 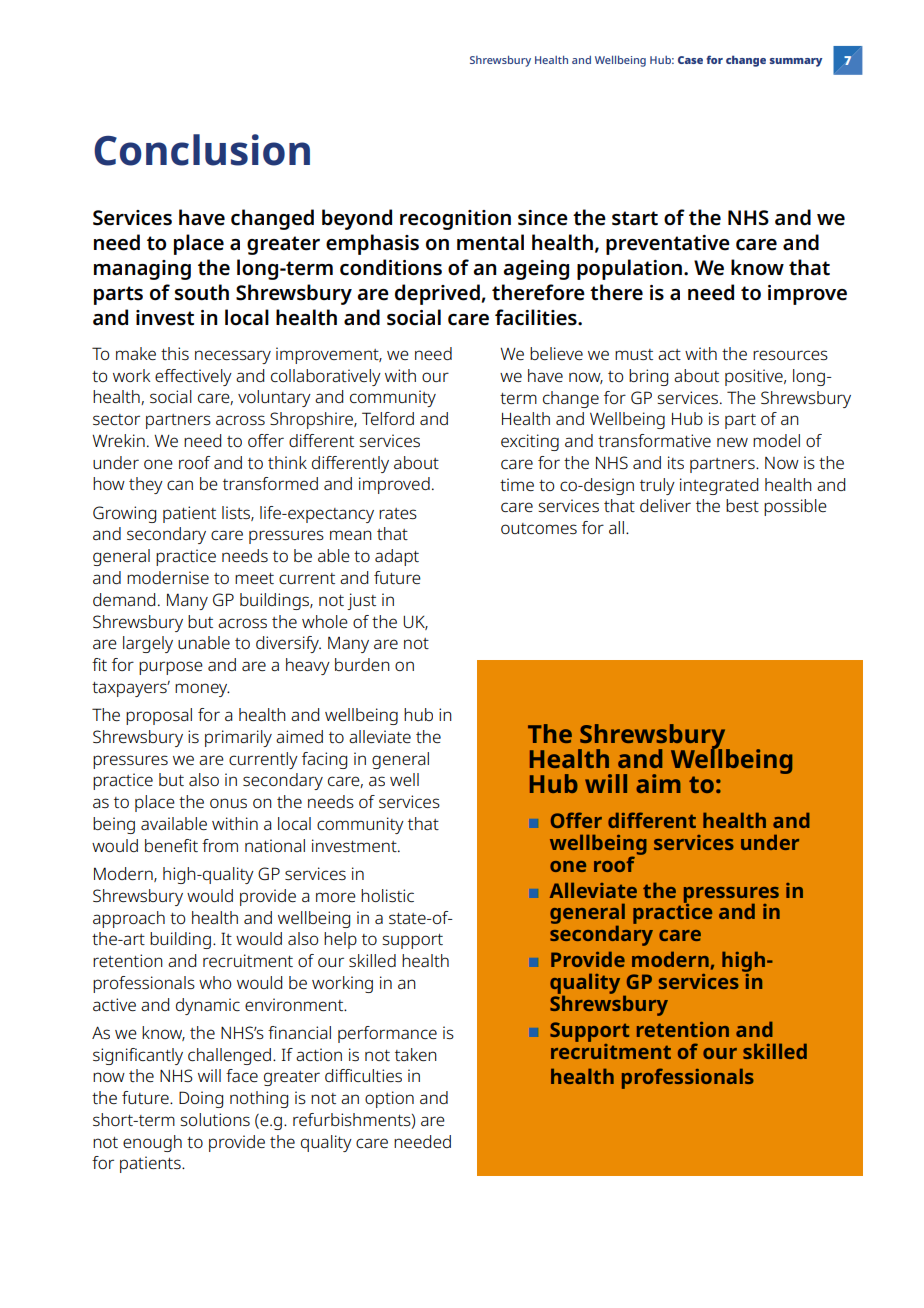 What do you see at coordinates (202, 150) in the screenshot?
I see `Conclusion` at bounding box center [202, 150].
